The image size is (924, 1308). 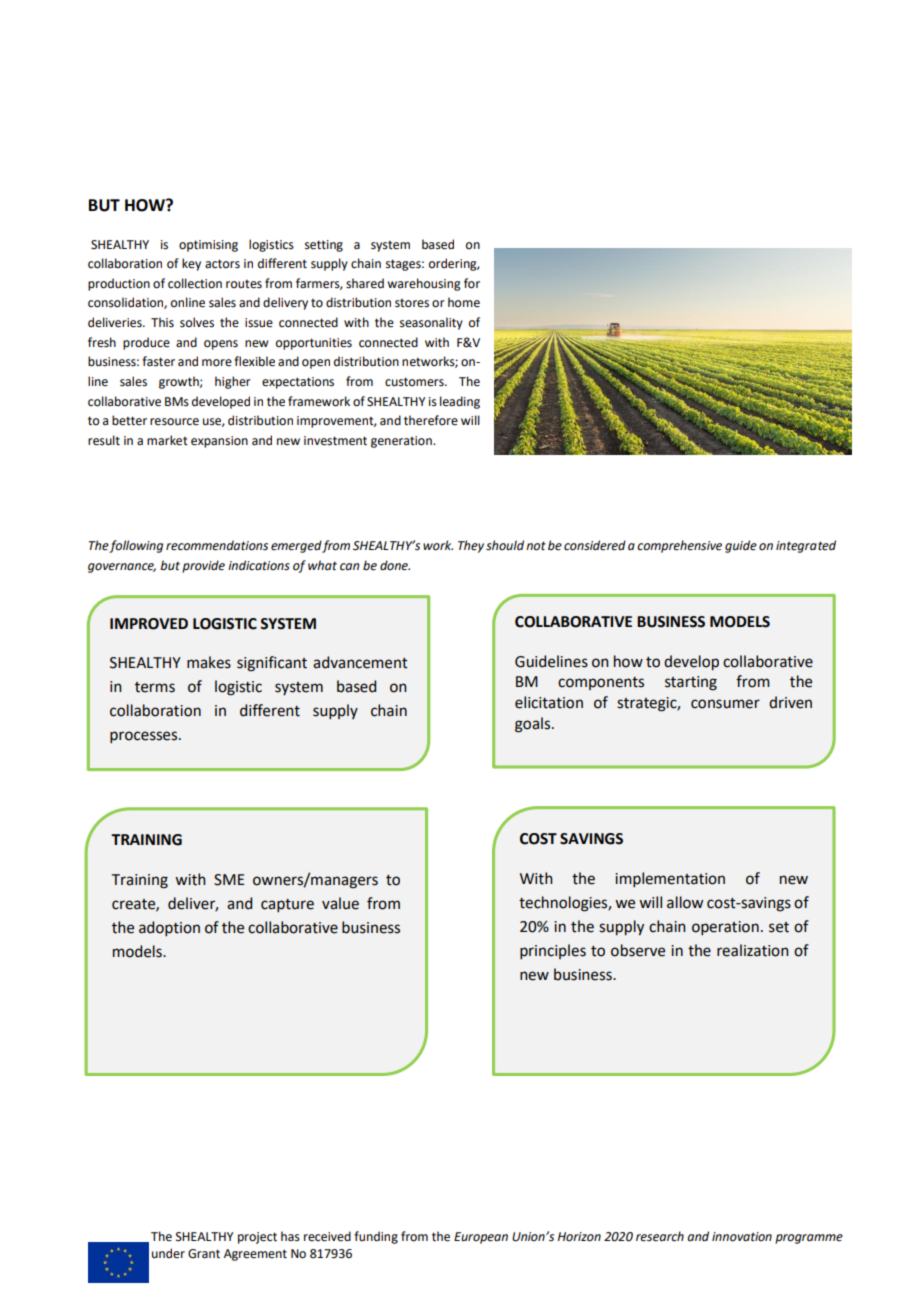 I want to click on warehousing, so click(x=424, y=284).
